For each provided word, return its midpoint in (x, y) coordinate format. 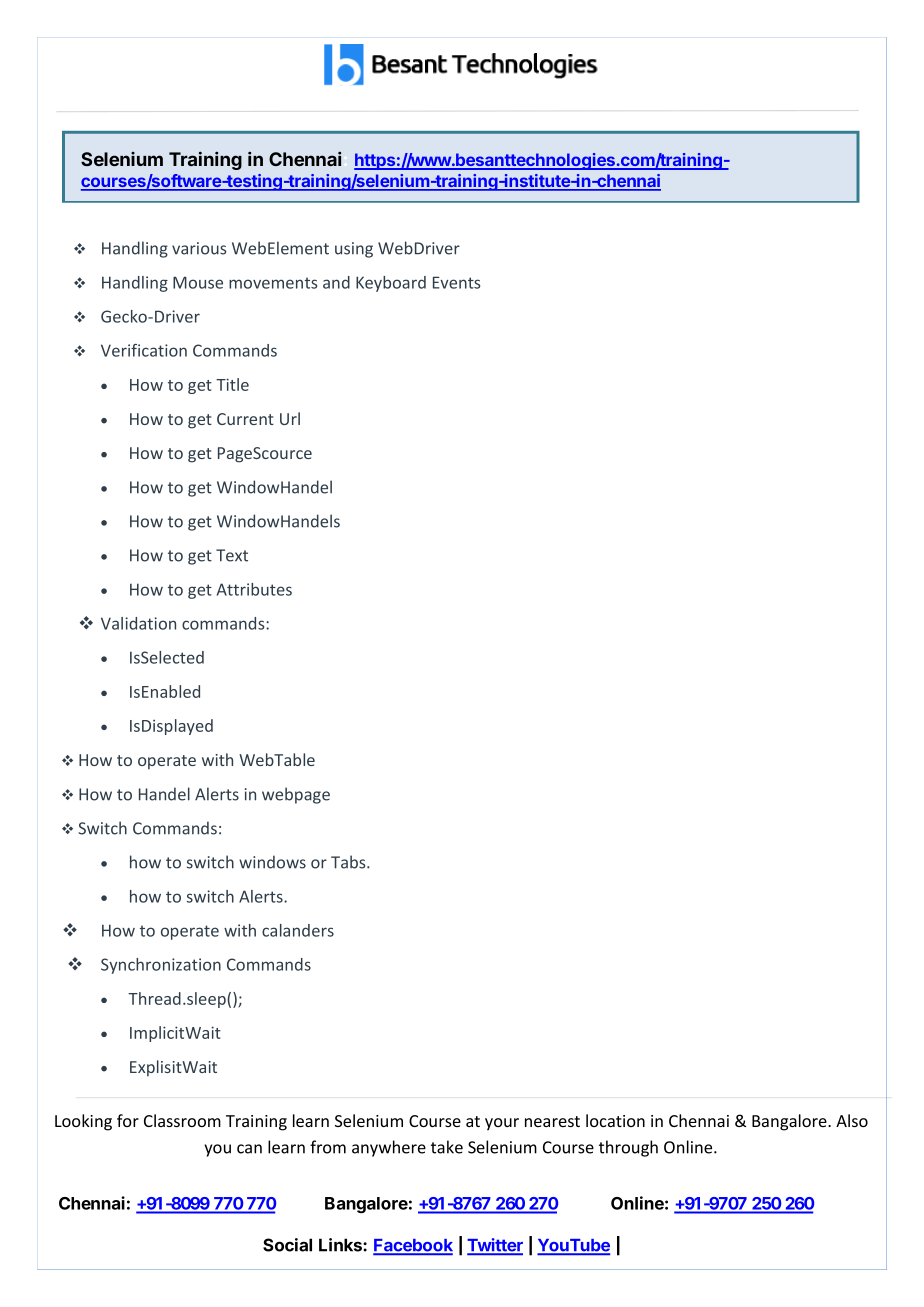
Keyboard (391, 284)
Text (232, 555)
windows (272, 862)
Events (456, 282)
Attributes (254, 589)
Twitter (495, 1246)
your (502, 1124)
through (628, 1148)
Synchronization (161, 966)
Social (287, 1245)
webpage (296, 795)
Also (852, 1120)
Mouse (198, 282)
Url (290, 418)
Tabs (349, 862)
